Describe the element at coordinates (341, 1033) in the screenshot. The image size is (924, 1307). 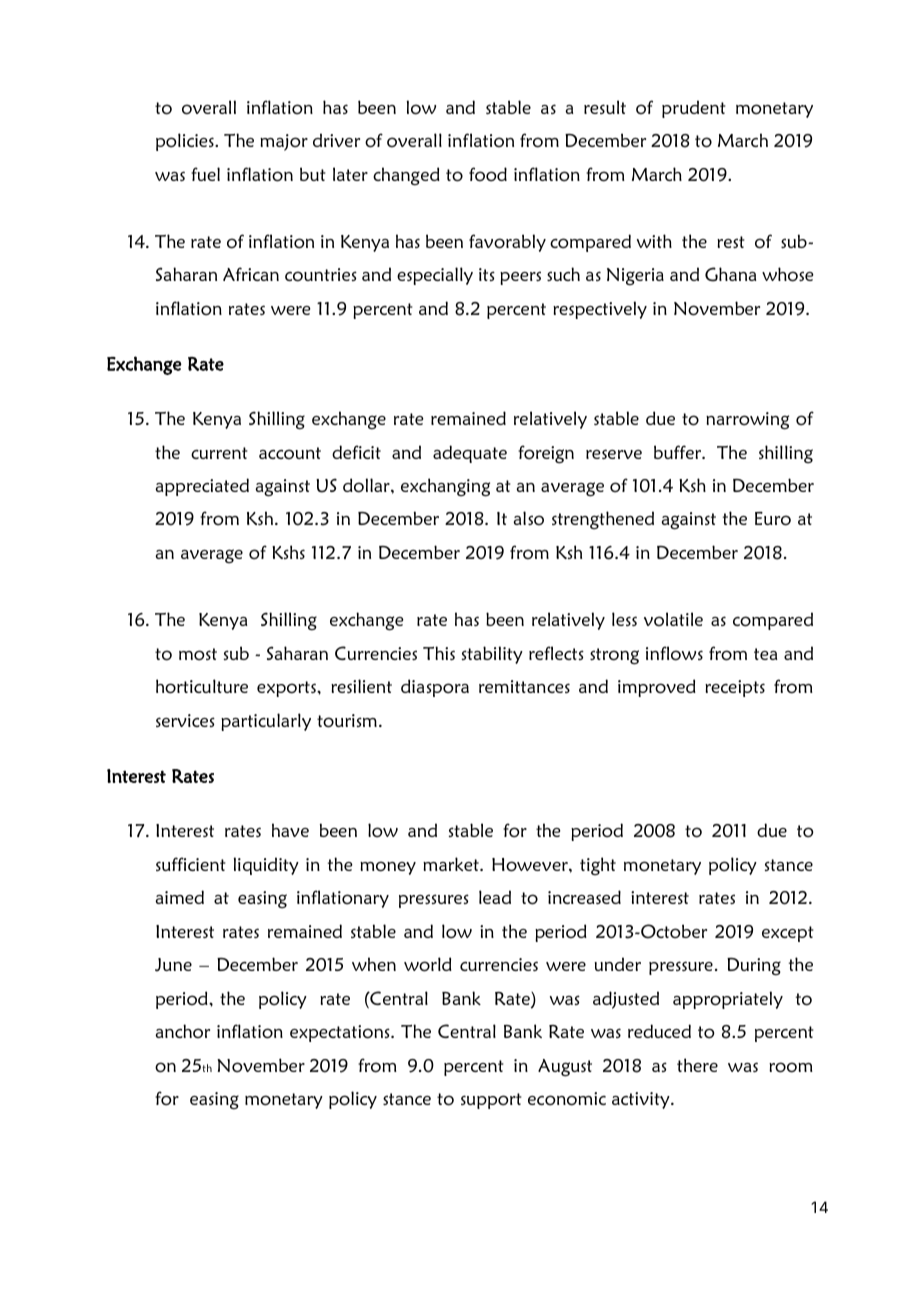
I see `expectations` at that location.
